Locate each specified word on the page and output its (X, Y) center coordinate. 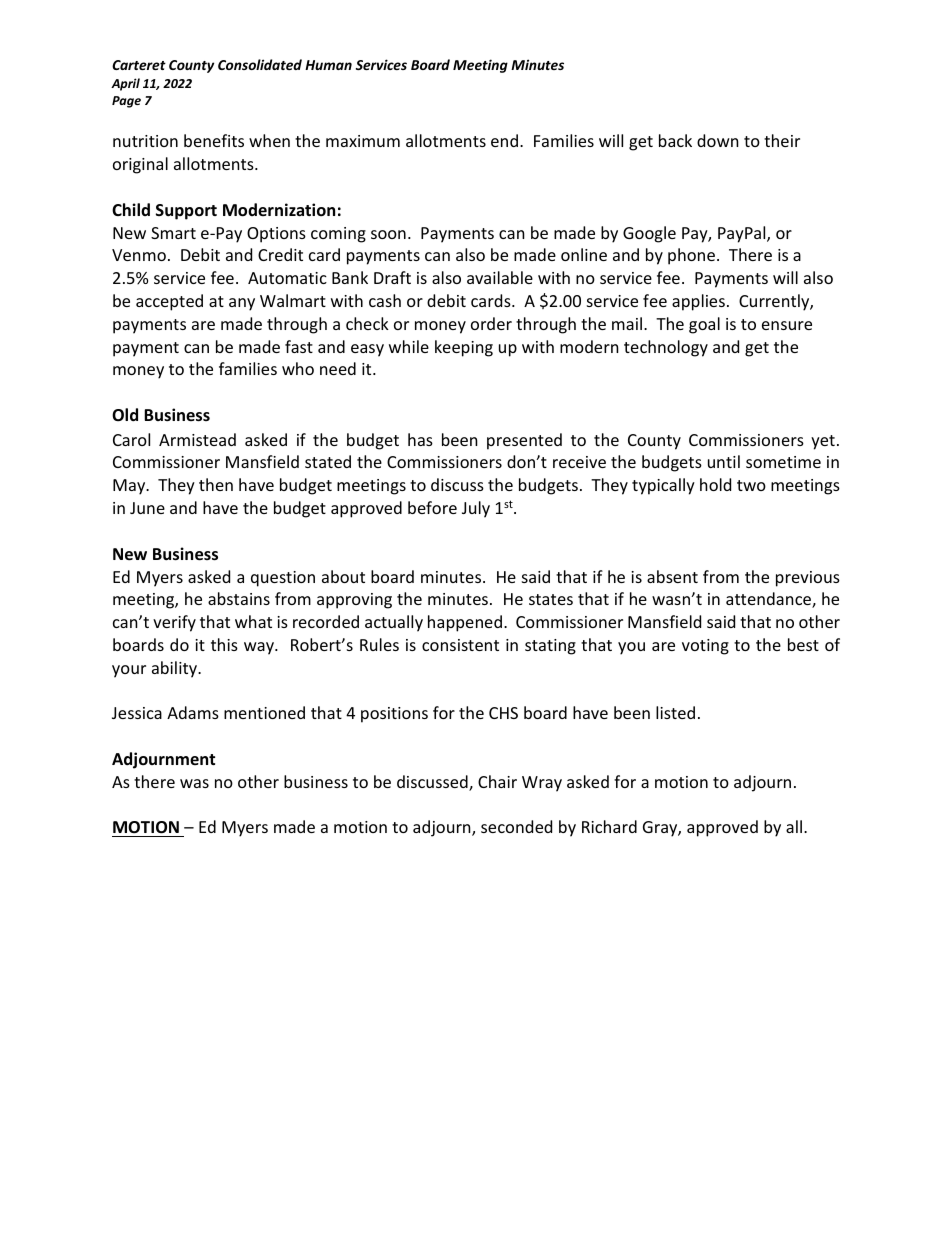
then (216, 484)
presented (524, 441)
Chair (497, 781)
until (724, 461)
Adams (193, 712)
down (718, 140)
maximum (363, 141)
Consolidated (260, 64)
